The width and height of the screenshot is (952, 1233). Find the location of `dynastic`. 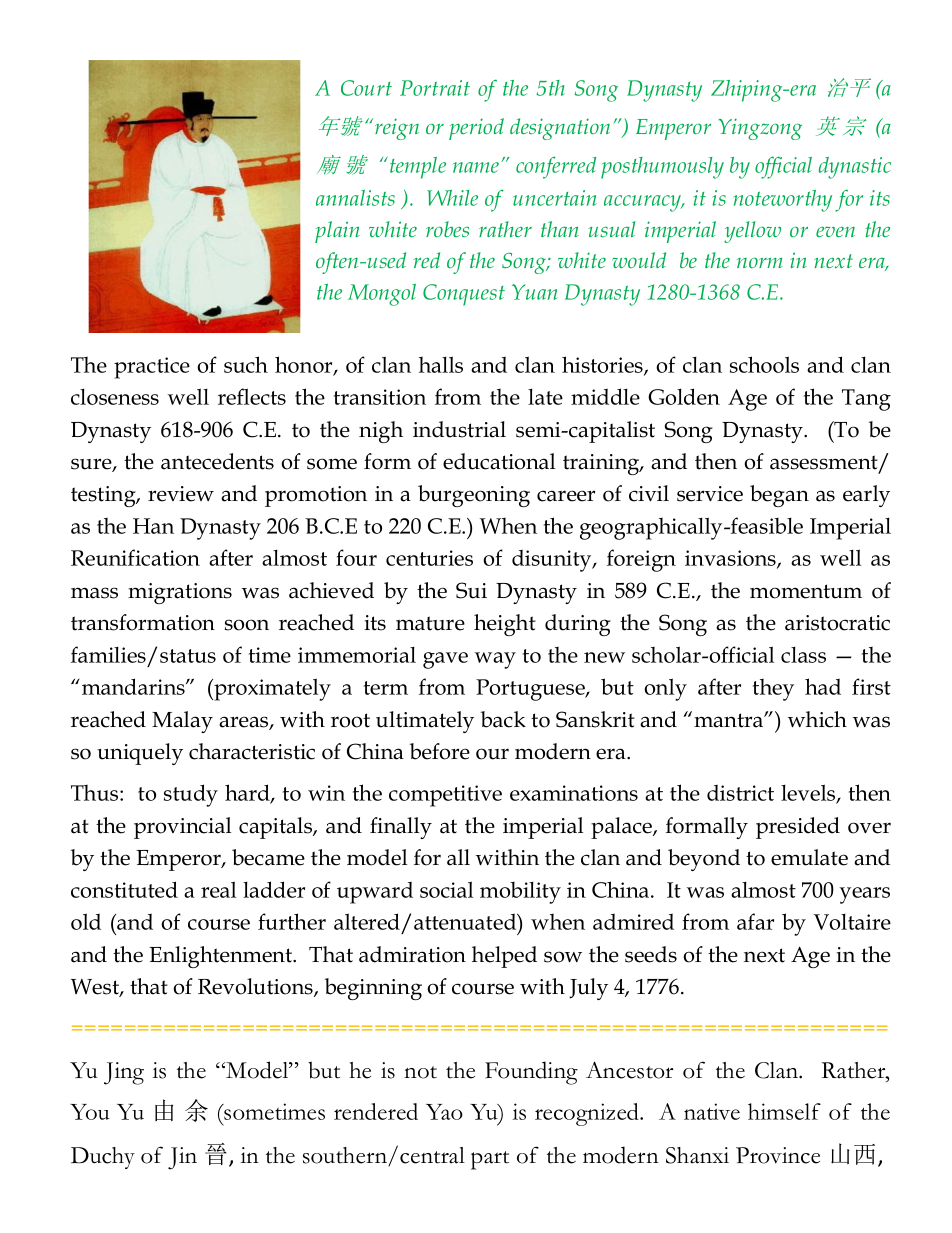

dynastic is located at coordinates (855, 168).
